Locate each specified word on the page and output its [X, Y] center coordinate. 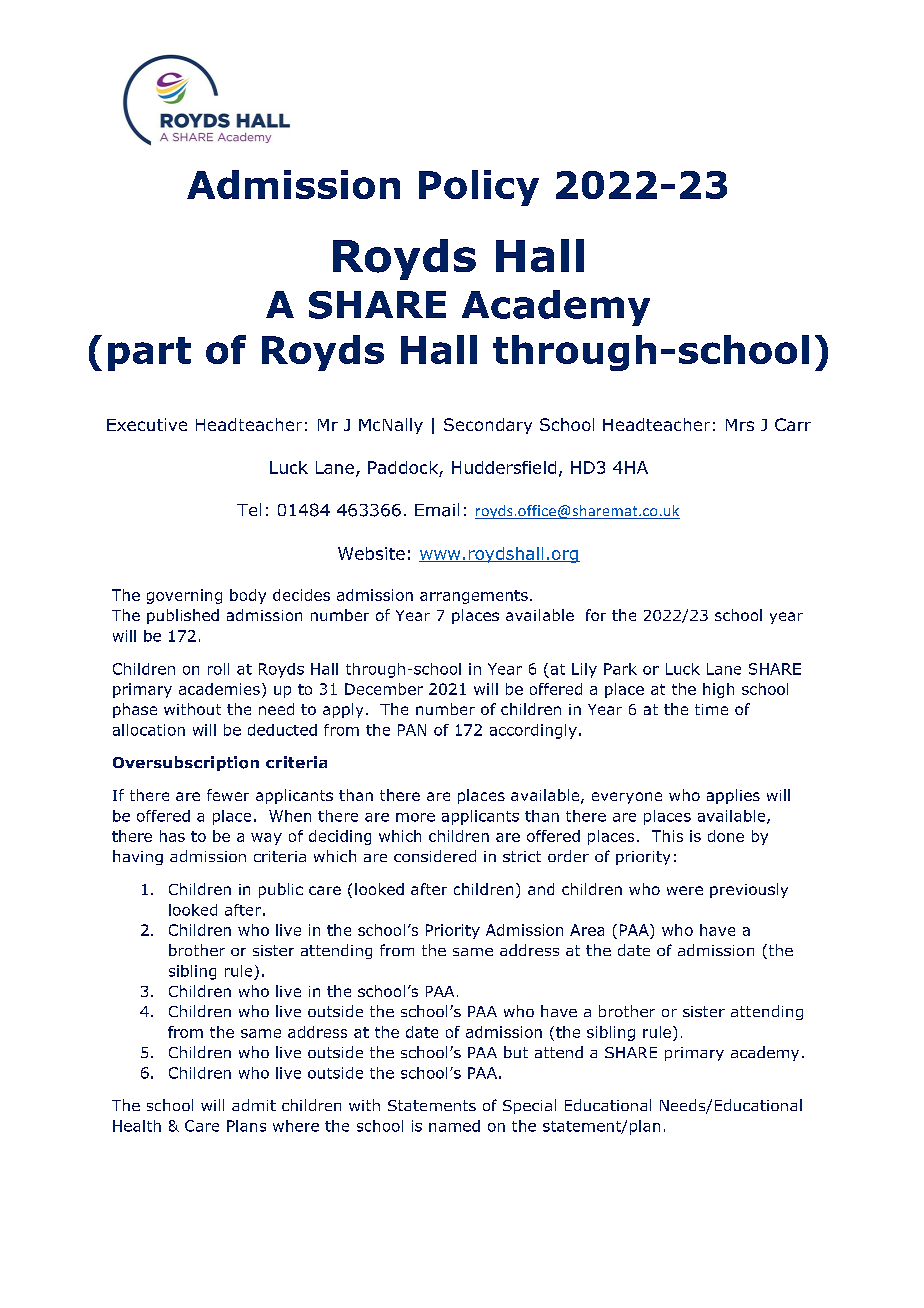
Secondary [488, 426]
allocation [149, 730]
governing [184, 596]
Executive [147, 424]
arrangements [474, 597]
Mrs [740, 425]
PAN [412, 730]
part [149, 354]
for [596, 615]
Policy [479, 188]
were [685, 890]
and [541, 889]
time [711, 709]
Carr [793, 424]
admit [254, 1105]
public [281, 890]
